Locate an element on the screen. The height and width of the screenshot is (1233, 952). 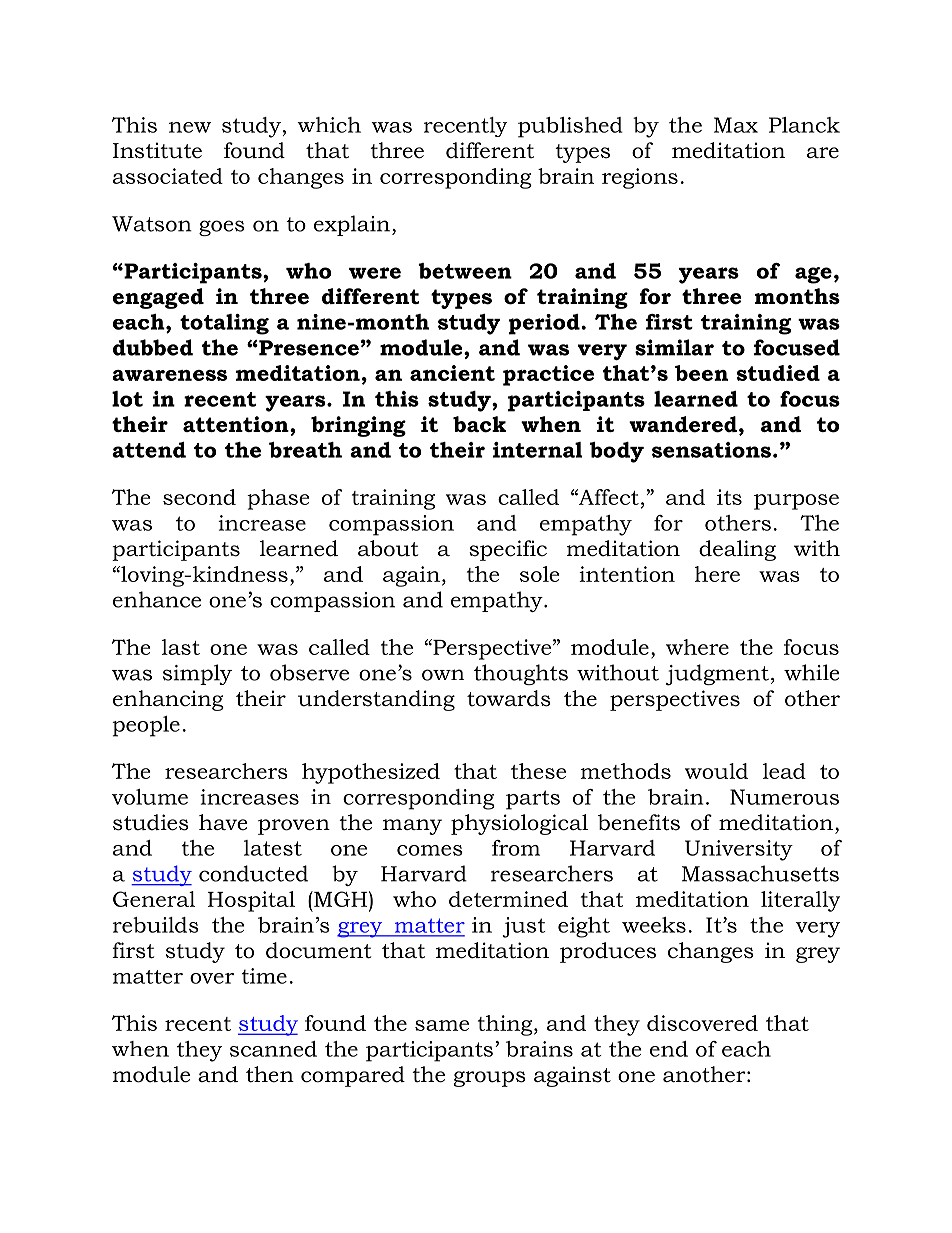
would is located at coordinates (716, 771).
